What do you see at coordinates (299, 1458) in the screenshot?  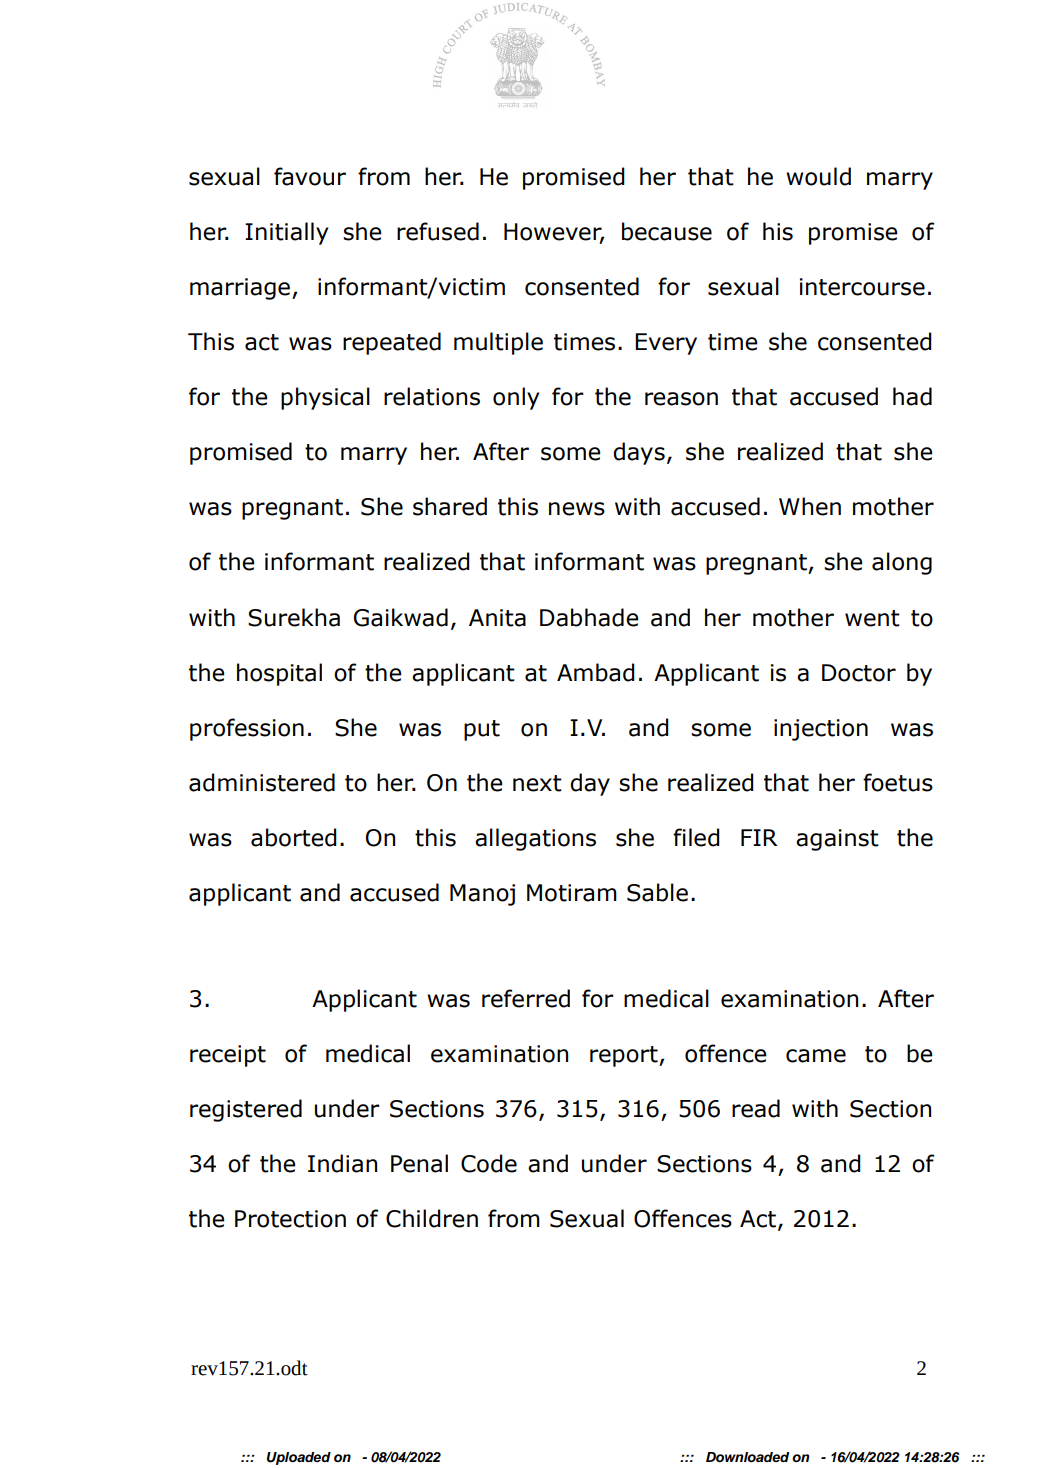 I see `Uploaded` at bounding box center [299, 1458].
